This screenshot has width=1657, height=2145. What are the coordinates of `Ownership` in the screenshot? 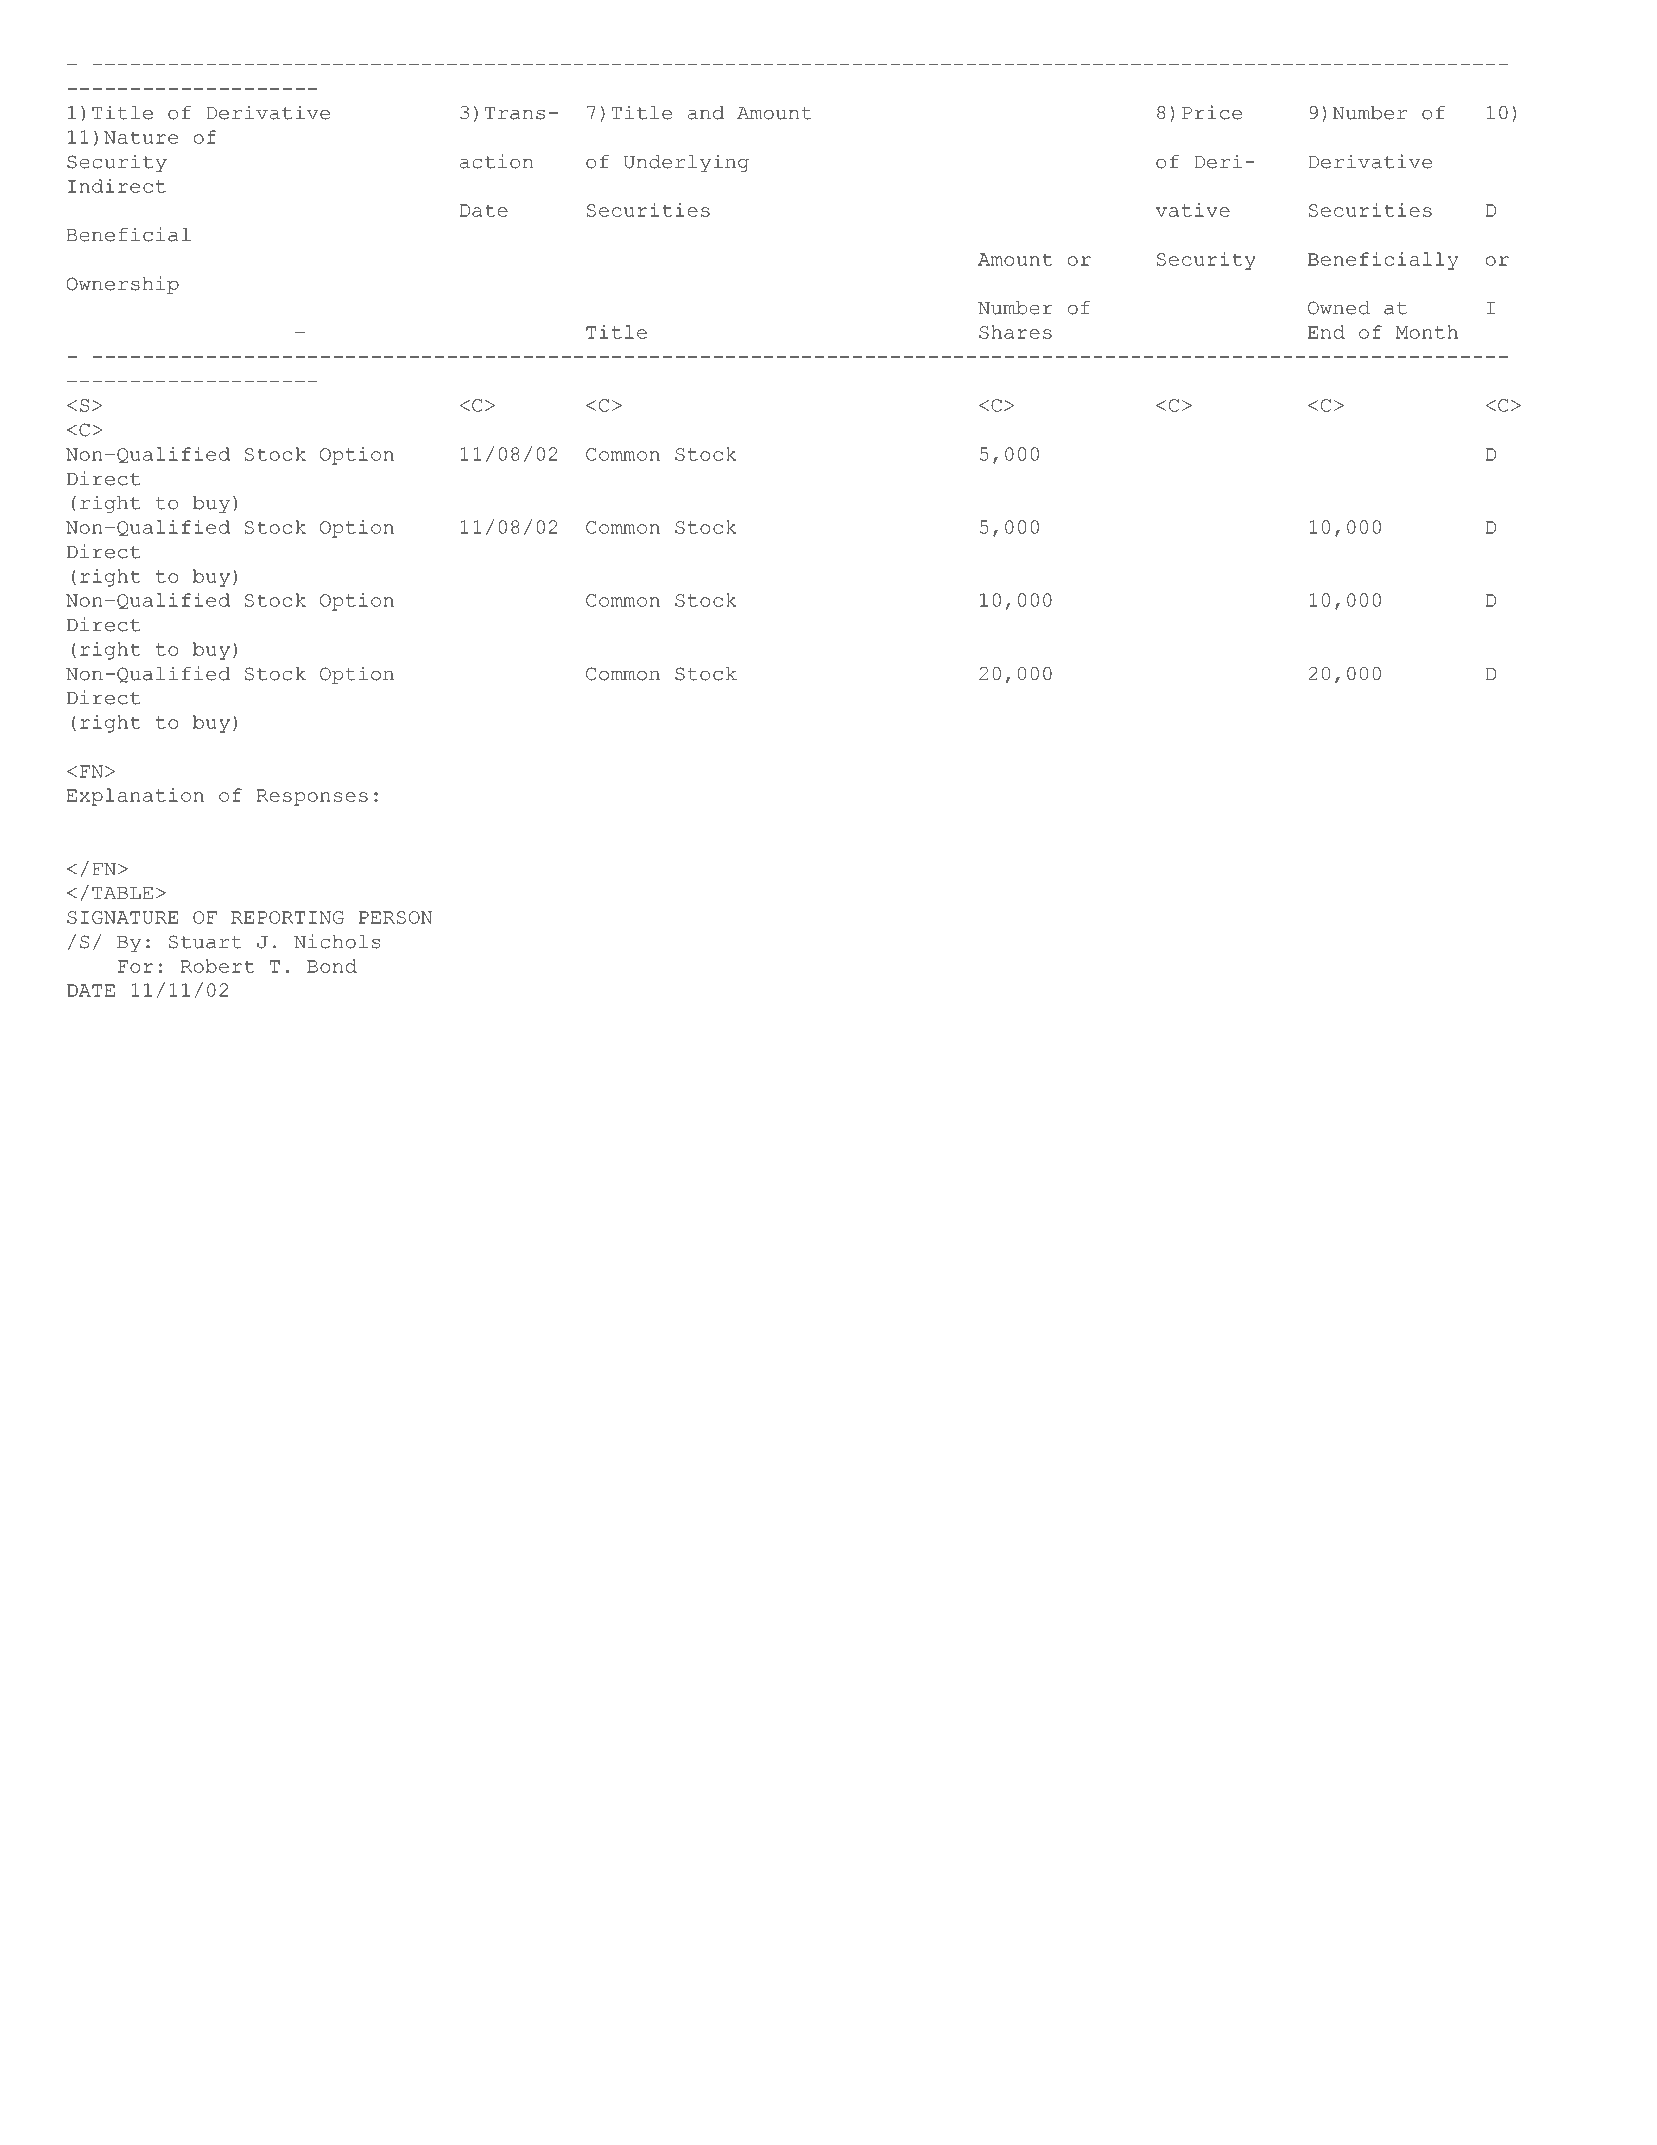 It's located at (123, 285).
